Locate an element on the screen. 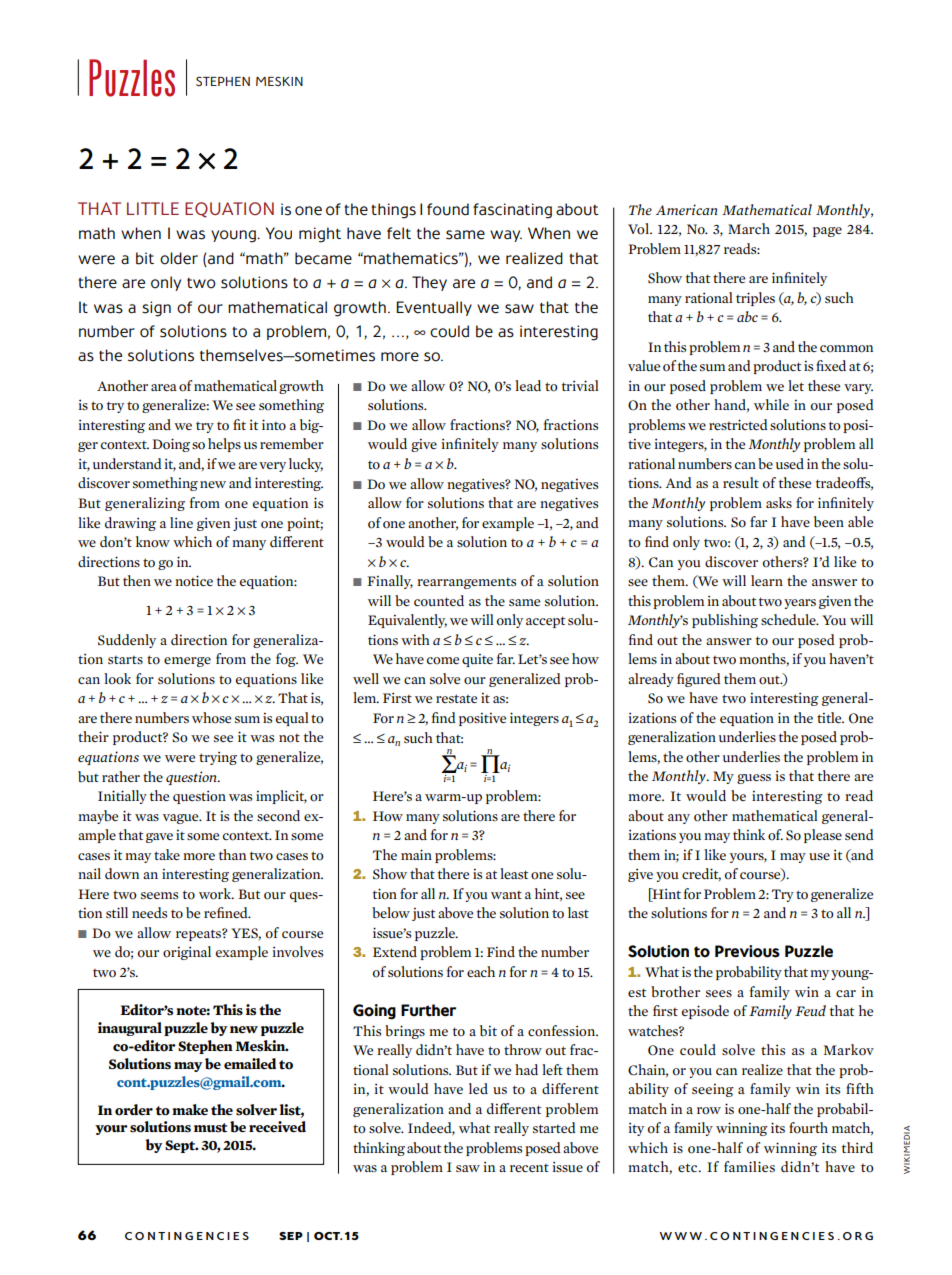 Image resolution: width=952 pixels, height=1275 pixels. emerge is located at coordinates (187, 662).
